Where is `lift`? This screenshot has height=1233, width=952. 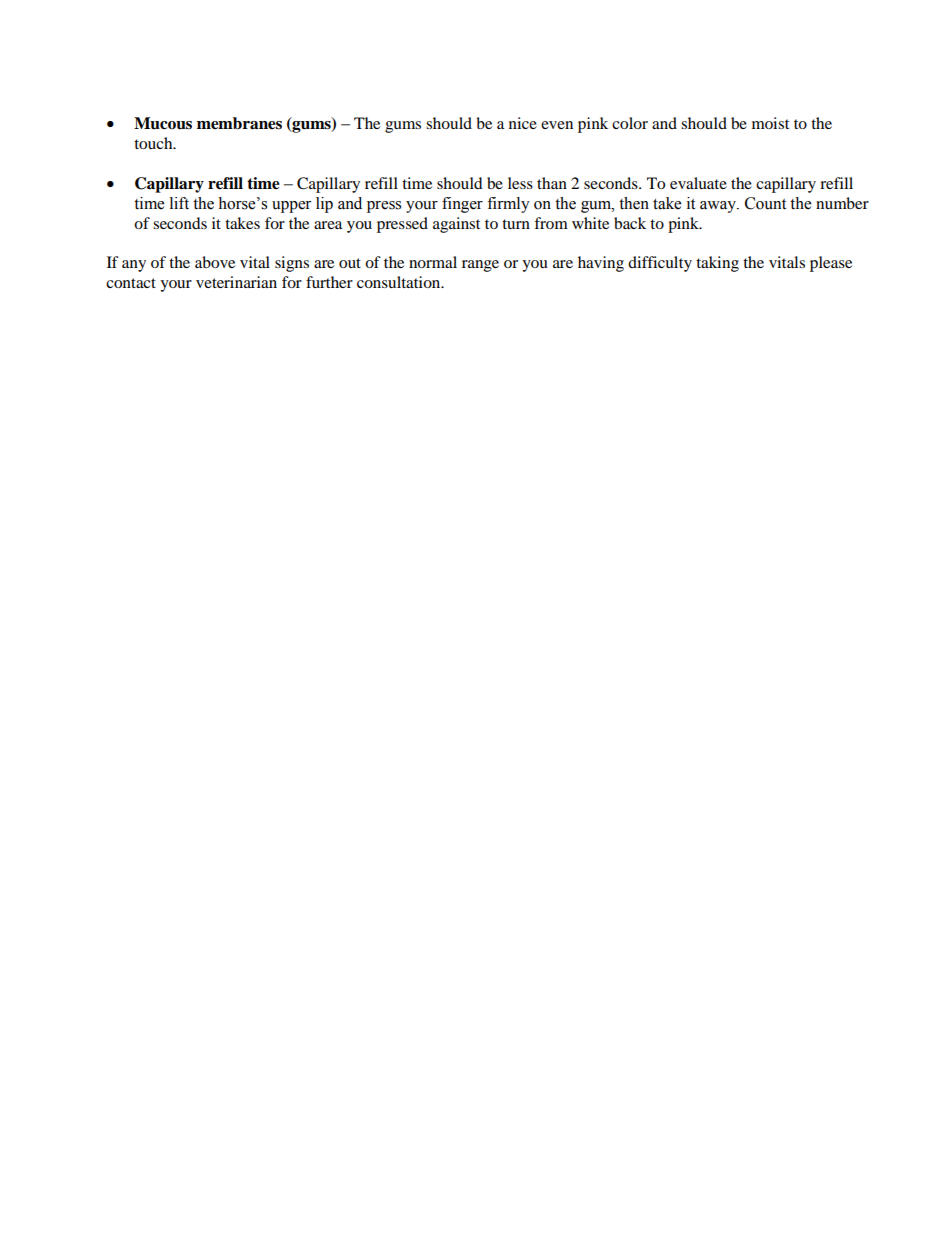
lift is located at coordinates (179, 203).
